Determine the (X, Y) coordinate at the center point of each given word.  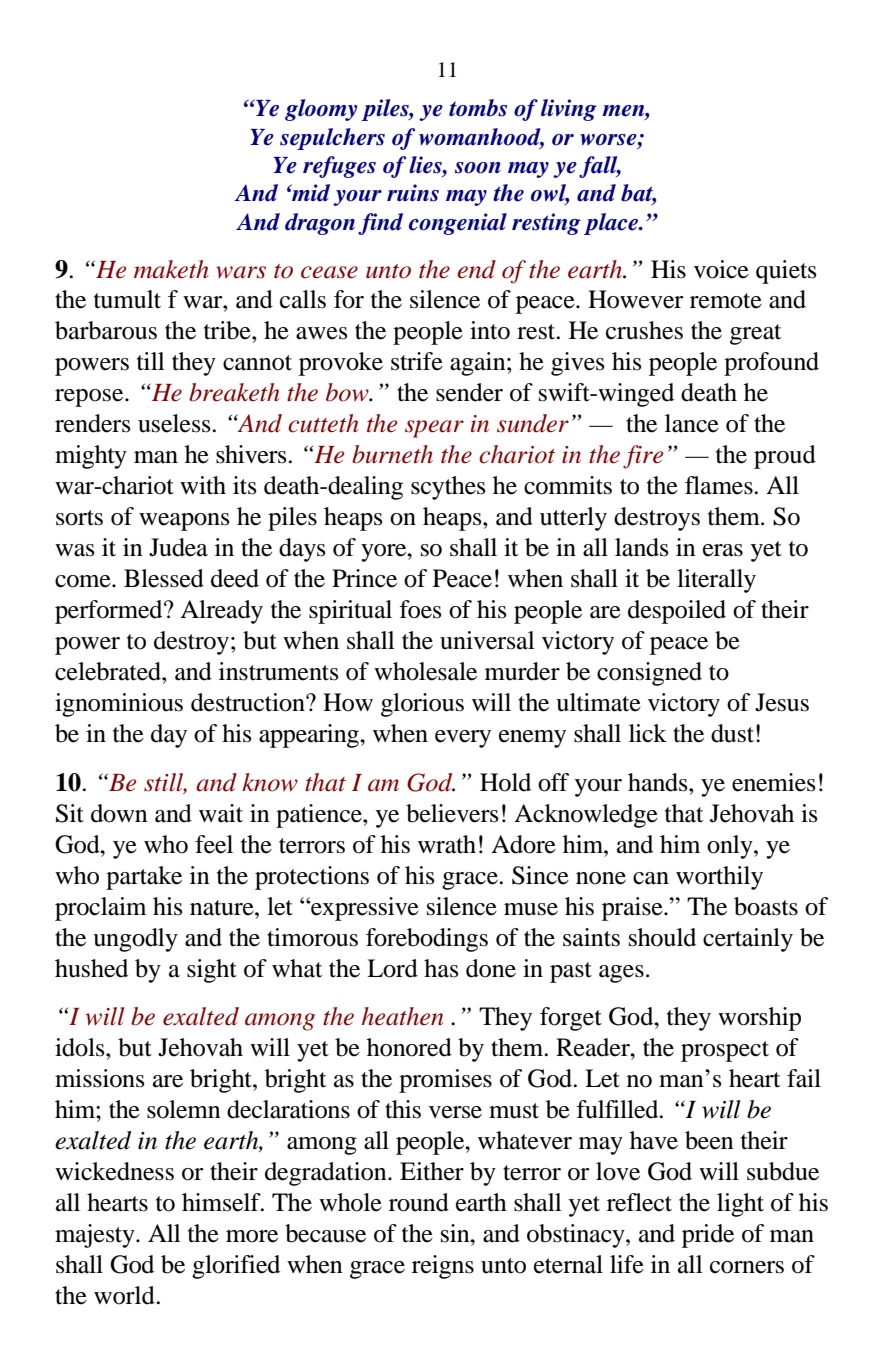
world (125, 1295)
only (731, 847)
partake (144, 878)
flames (720, 485)
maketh (171, 269)
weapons (184, 522)
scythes (448, 488)
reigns (443, 1267)
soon (478, 168)
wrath (447, 844)
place (612, 224)
